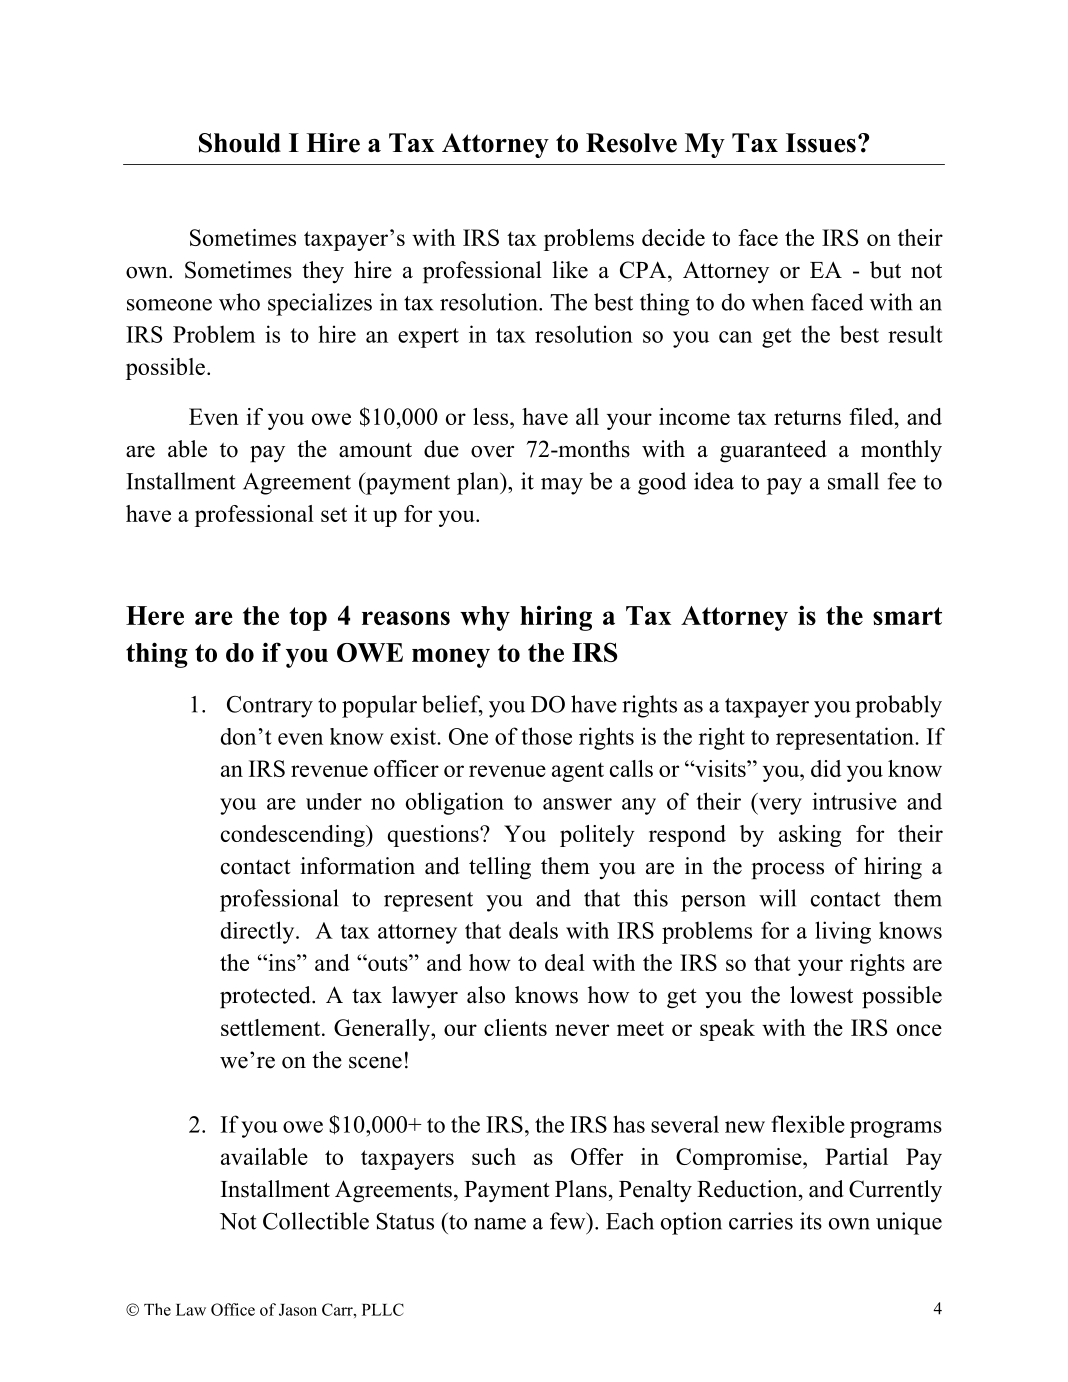  I want to click on name, so click(500, 1224).
